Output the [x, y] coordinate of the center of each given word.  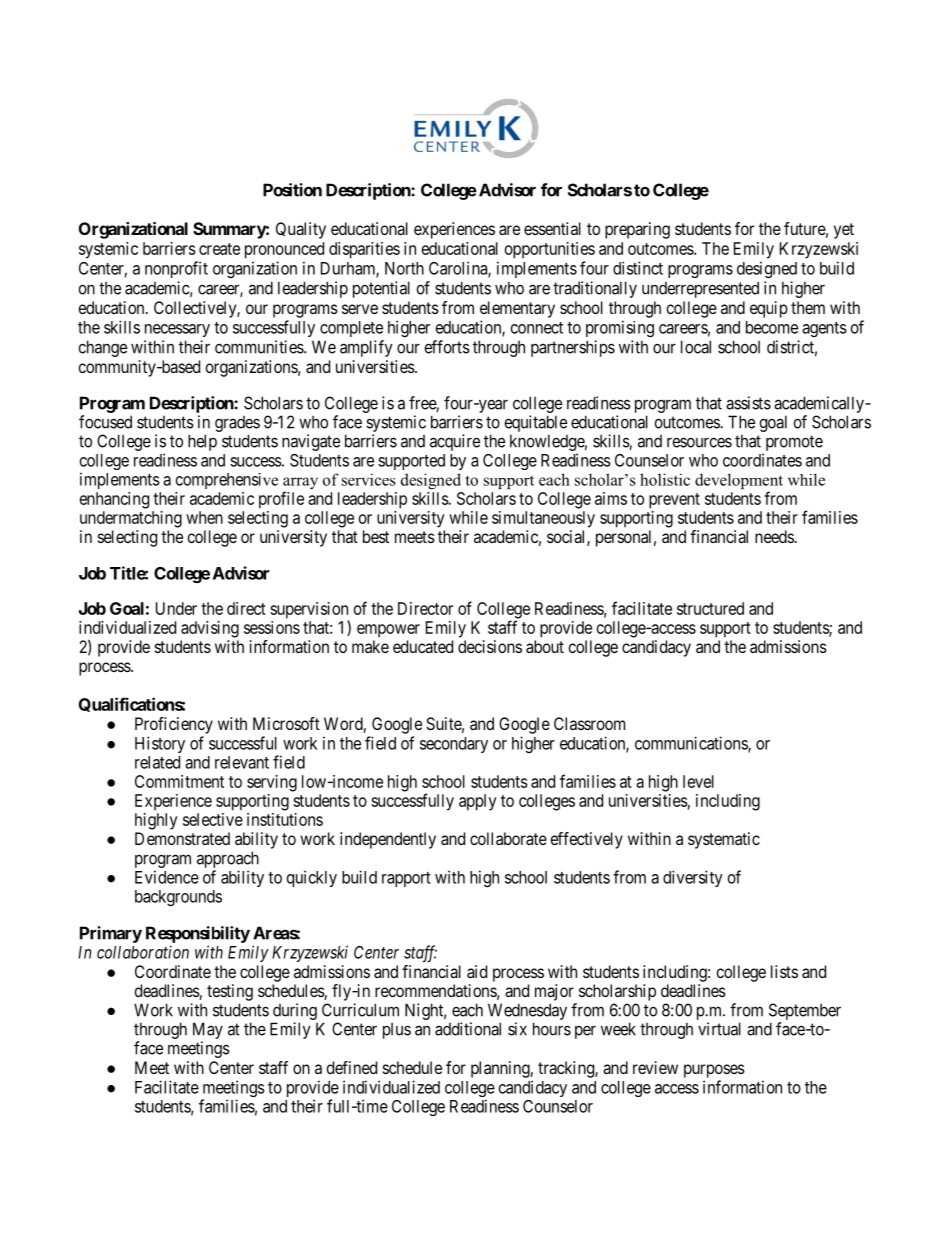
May [208, 1032]
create [219, 249]
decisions [490, 646]
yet [844, 231]
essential [552, 228]
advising [210, 629]
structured [710, 608]
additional [468, 1029]
